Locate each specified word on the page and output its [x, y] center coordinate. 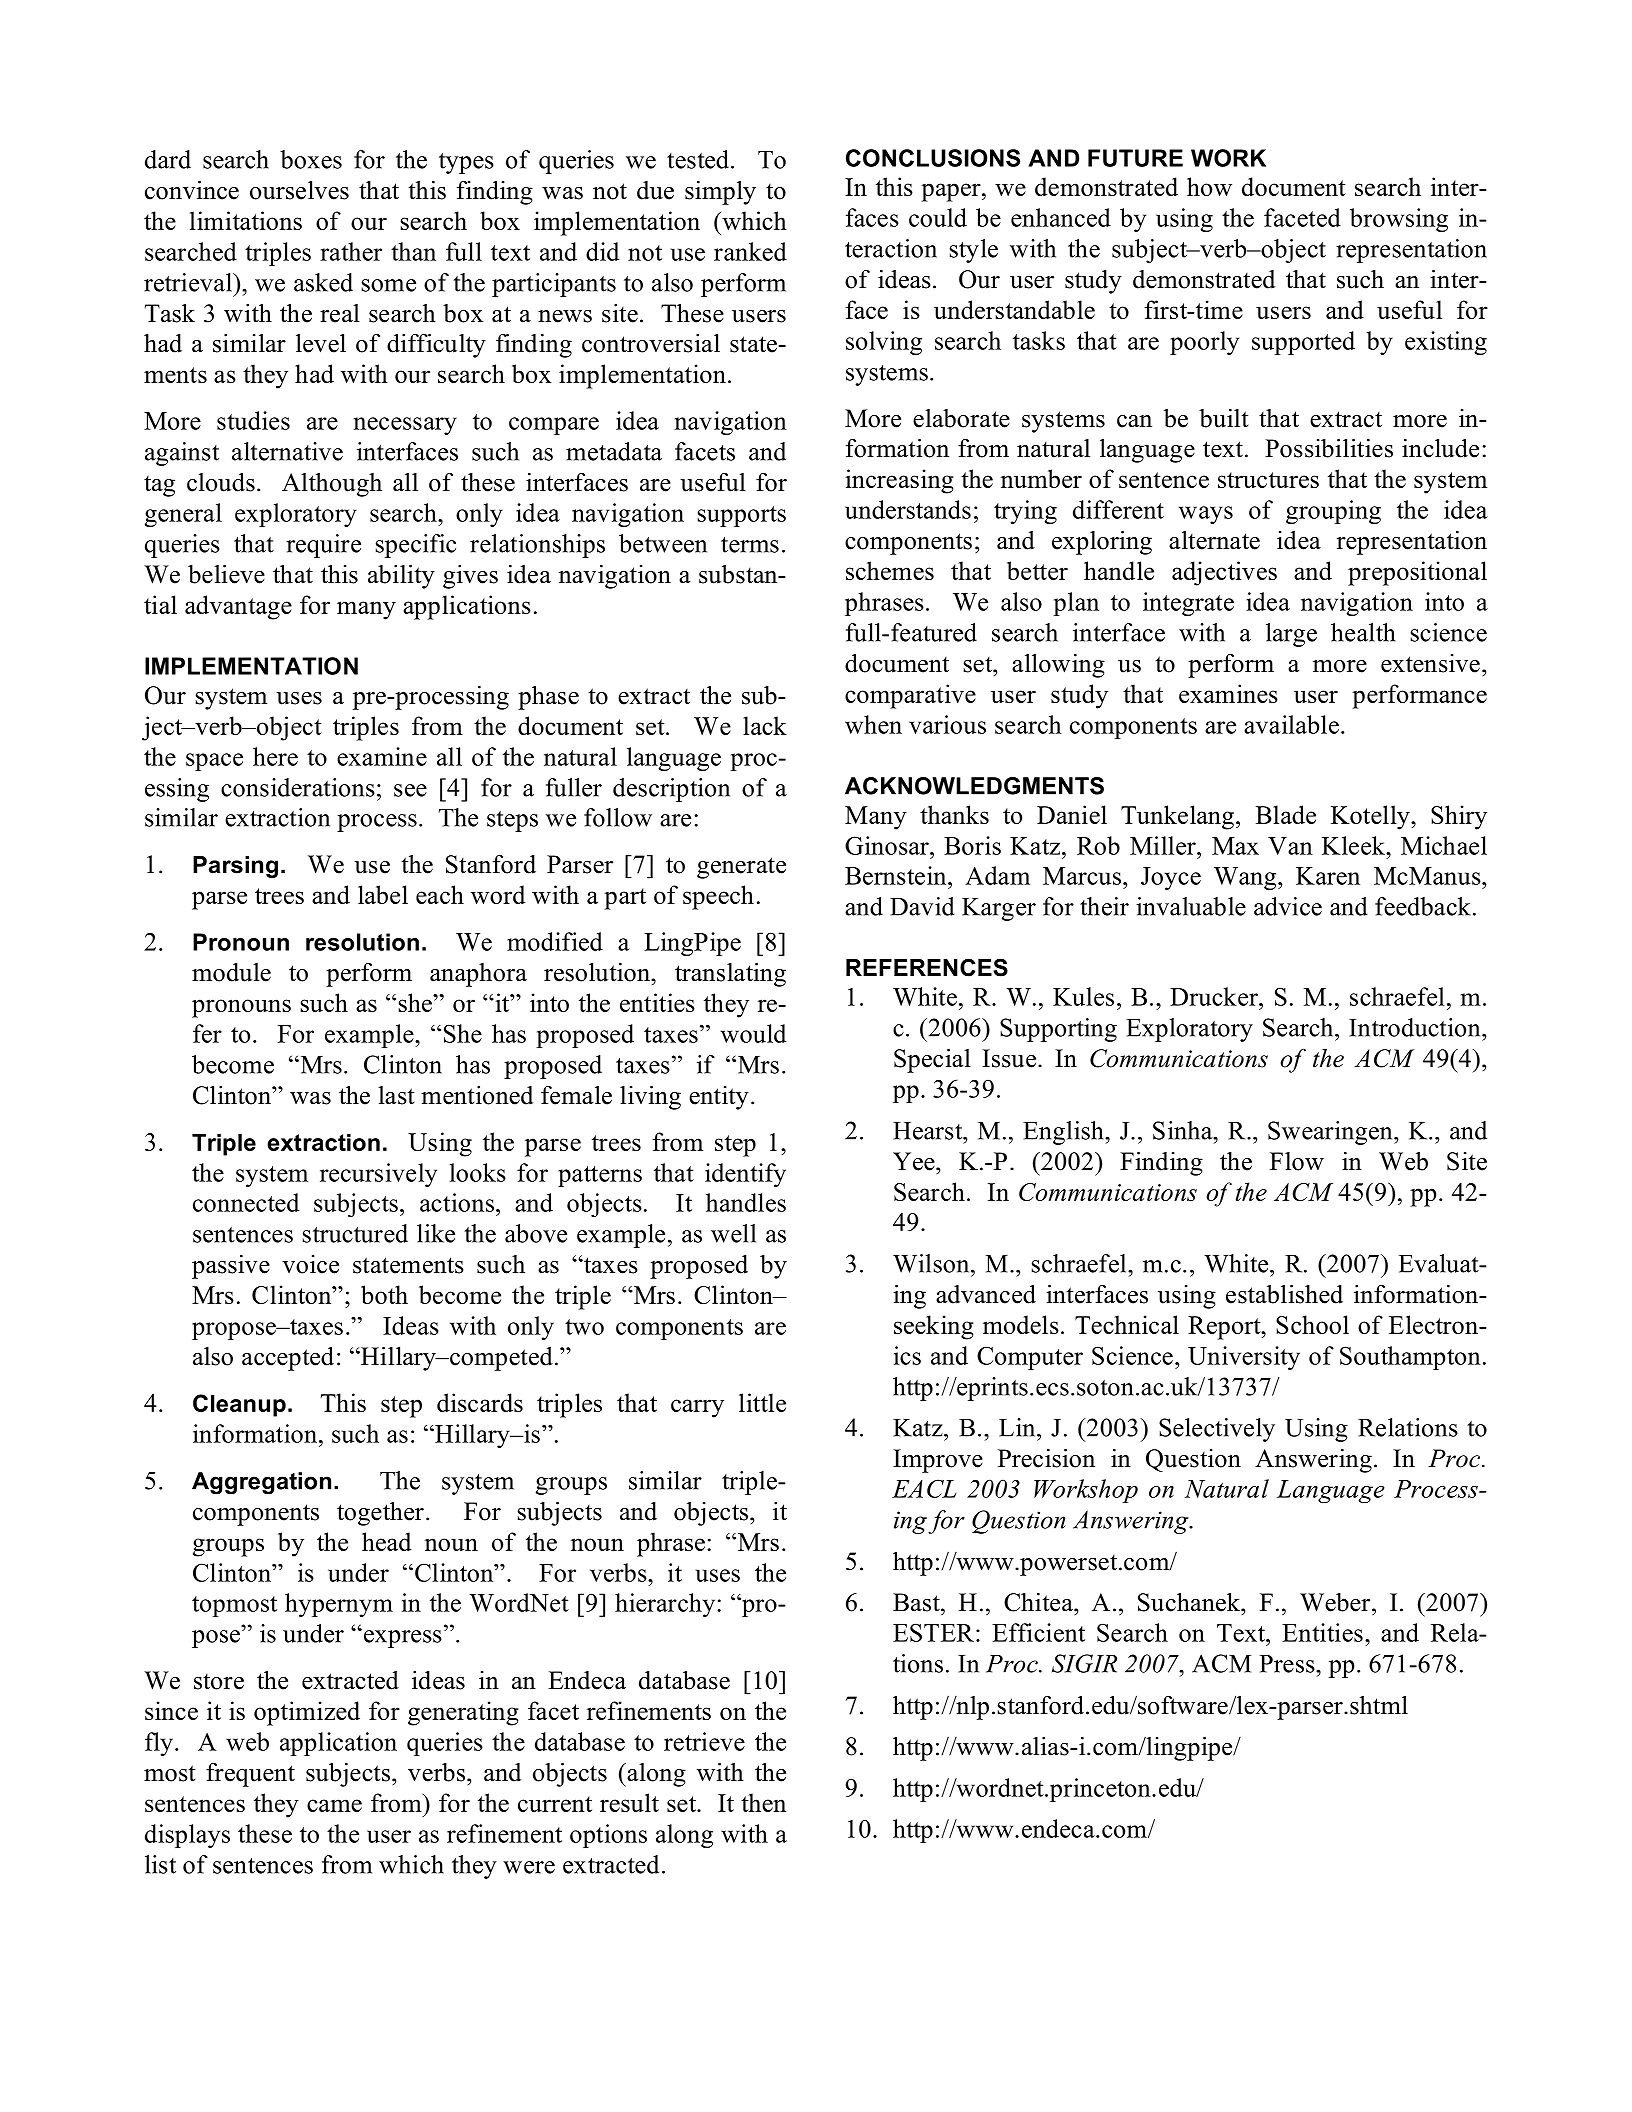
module [231, 972]
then [763, 1802]
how [1209, 186]
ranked [750, 251]
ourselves [299, 190]
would [753, 1033]
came [334, 1805]
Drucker [1215, 996]
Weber [1336, 1602]
